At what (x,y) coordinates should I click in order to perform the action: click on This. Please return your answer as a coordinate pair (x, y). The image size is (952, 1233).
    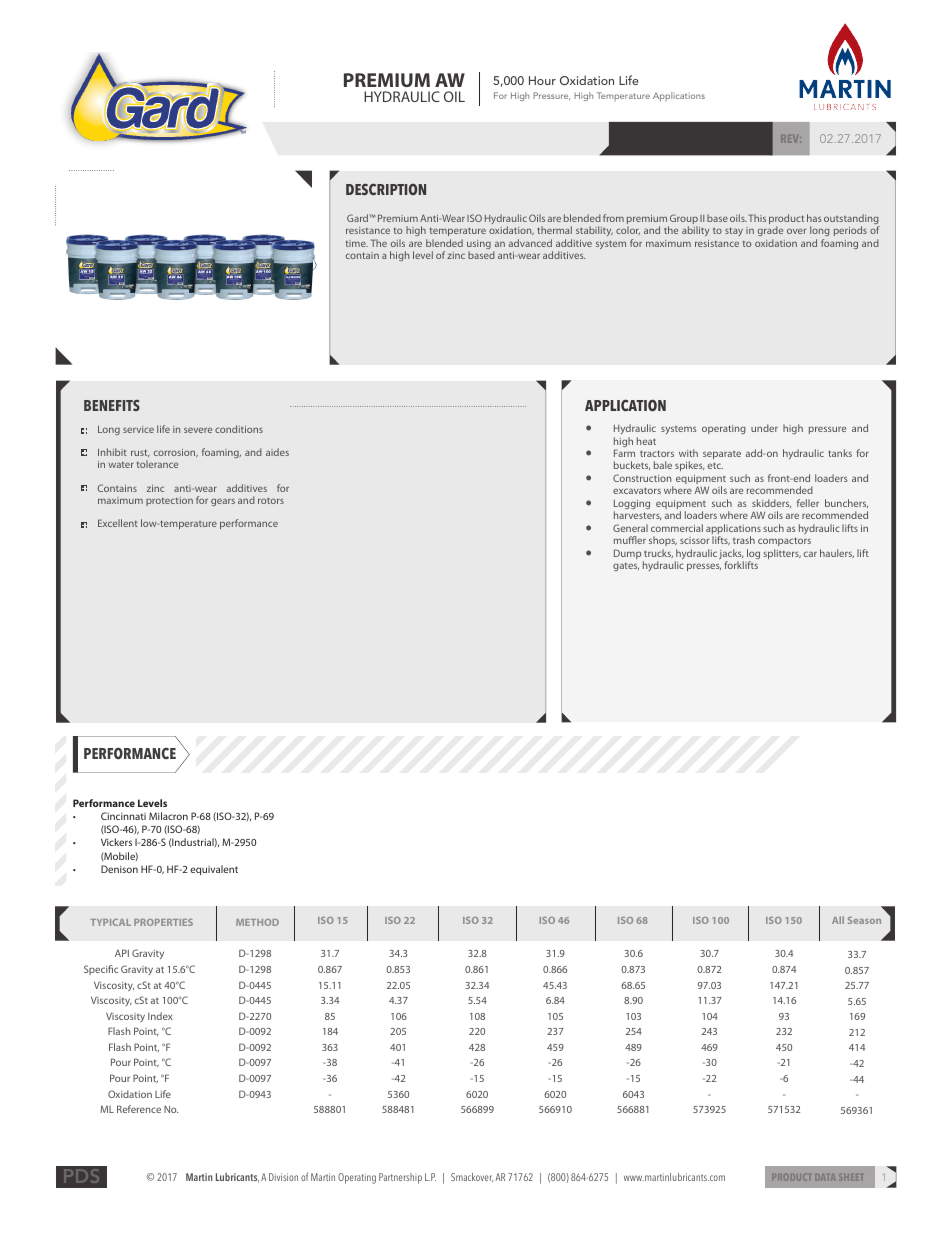
    Looking at the image, I should click on (757, 218).
